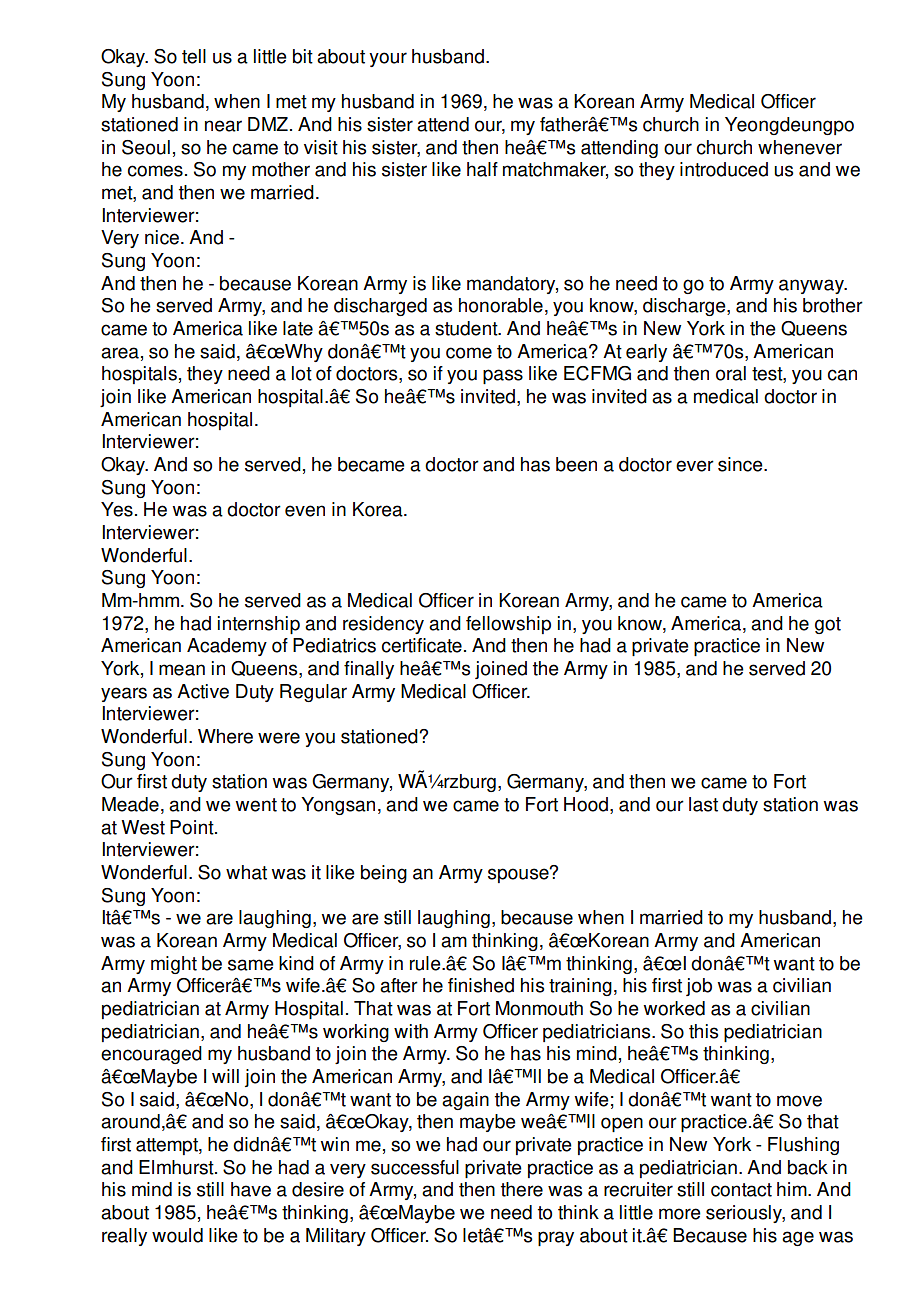 The image size is (924, 1308). What do you see at coordinates (724, 169) in the screenshot?
I see `introduced` at bounding box center [724, 169].
